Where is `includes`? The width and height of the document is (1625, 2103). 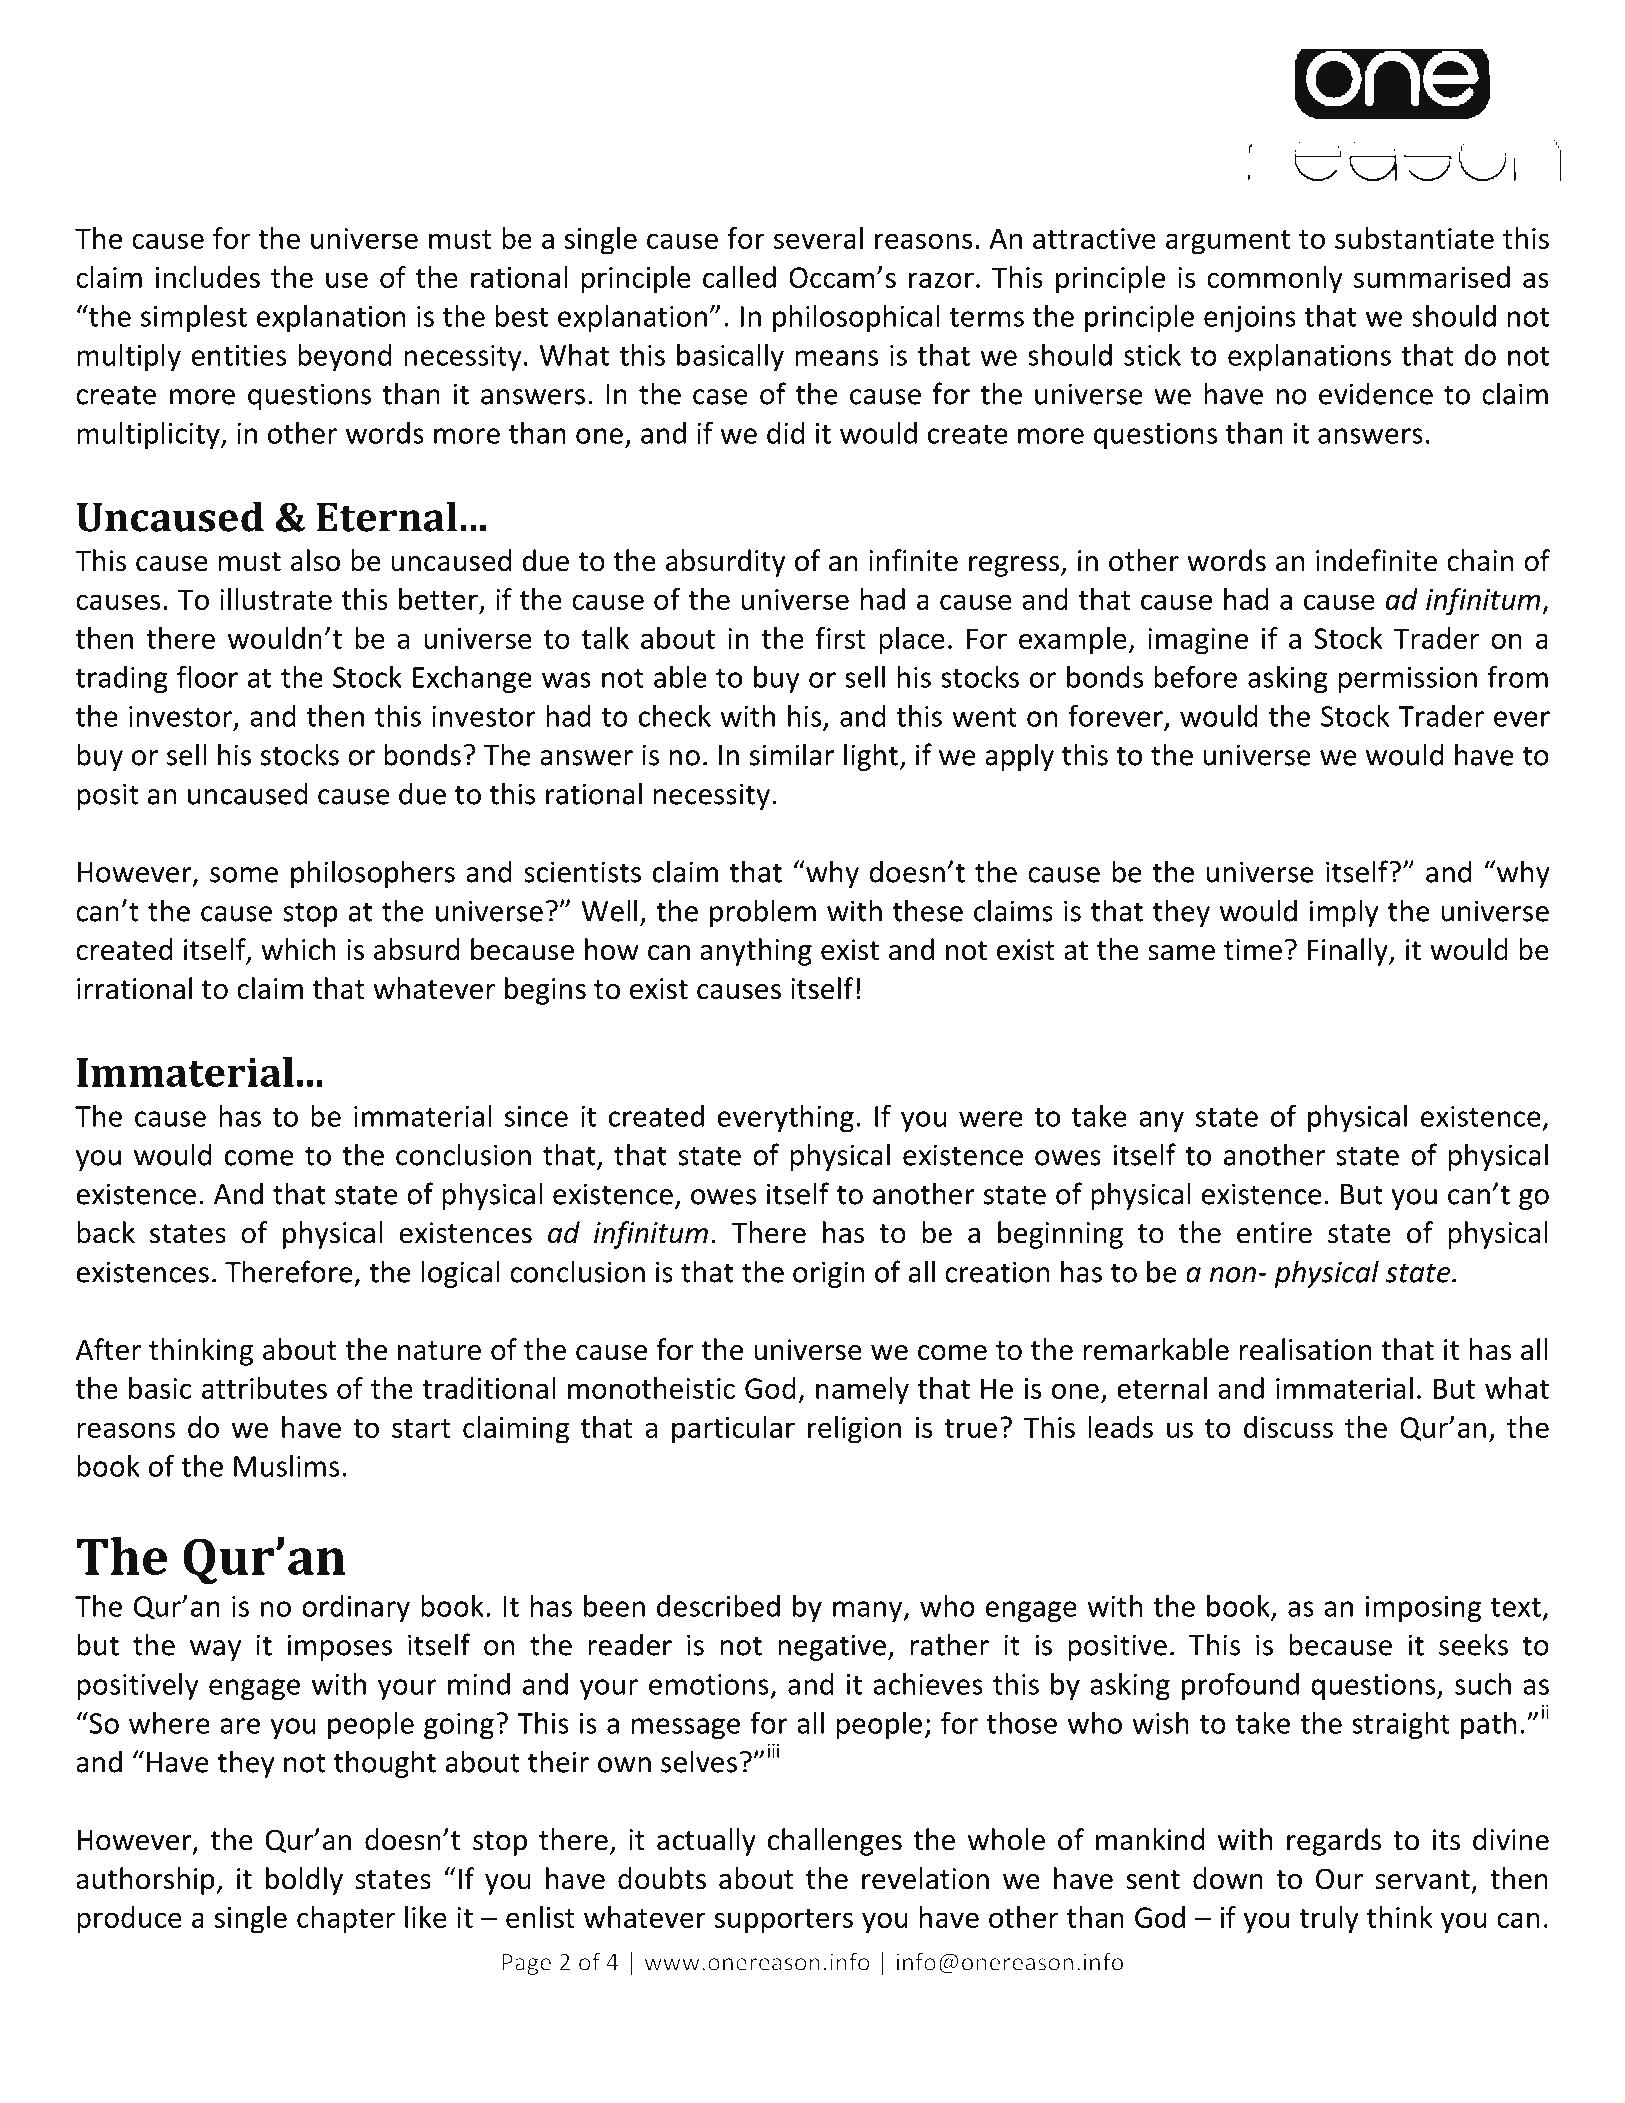 includes is located at coordinates (208, 277).
